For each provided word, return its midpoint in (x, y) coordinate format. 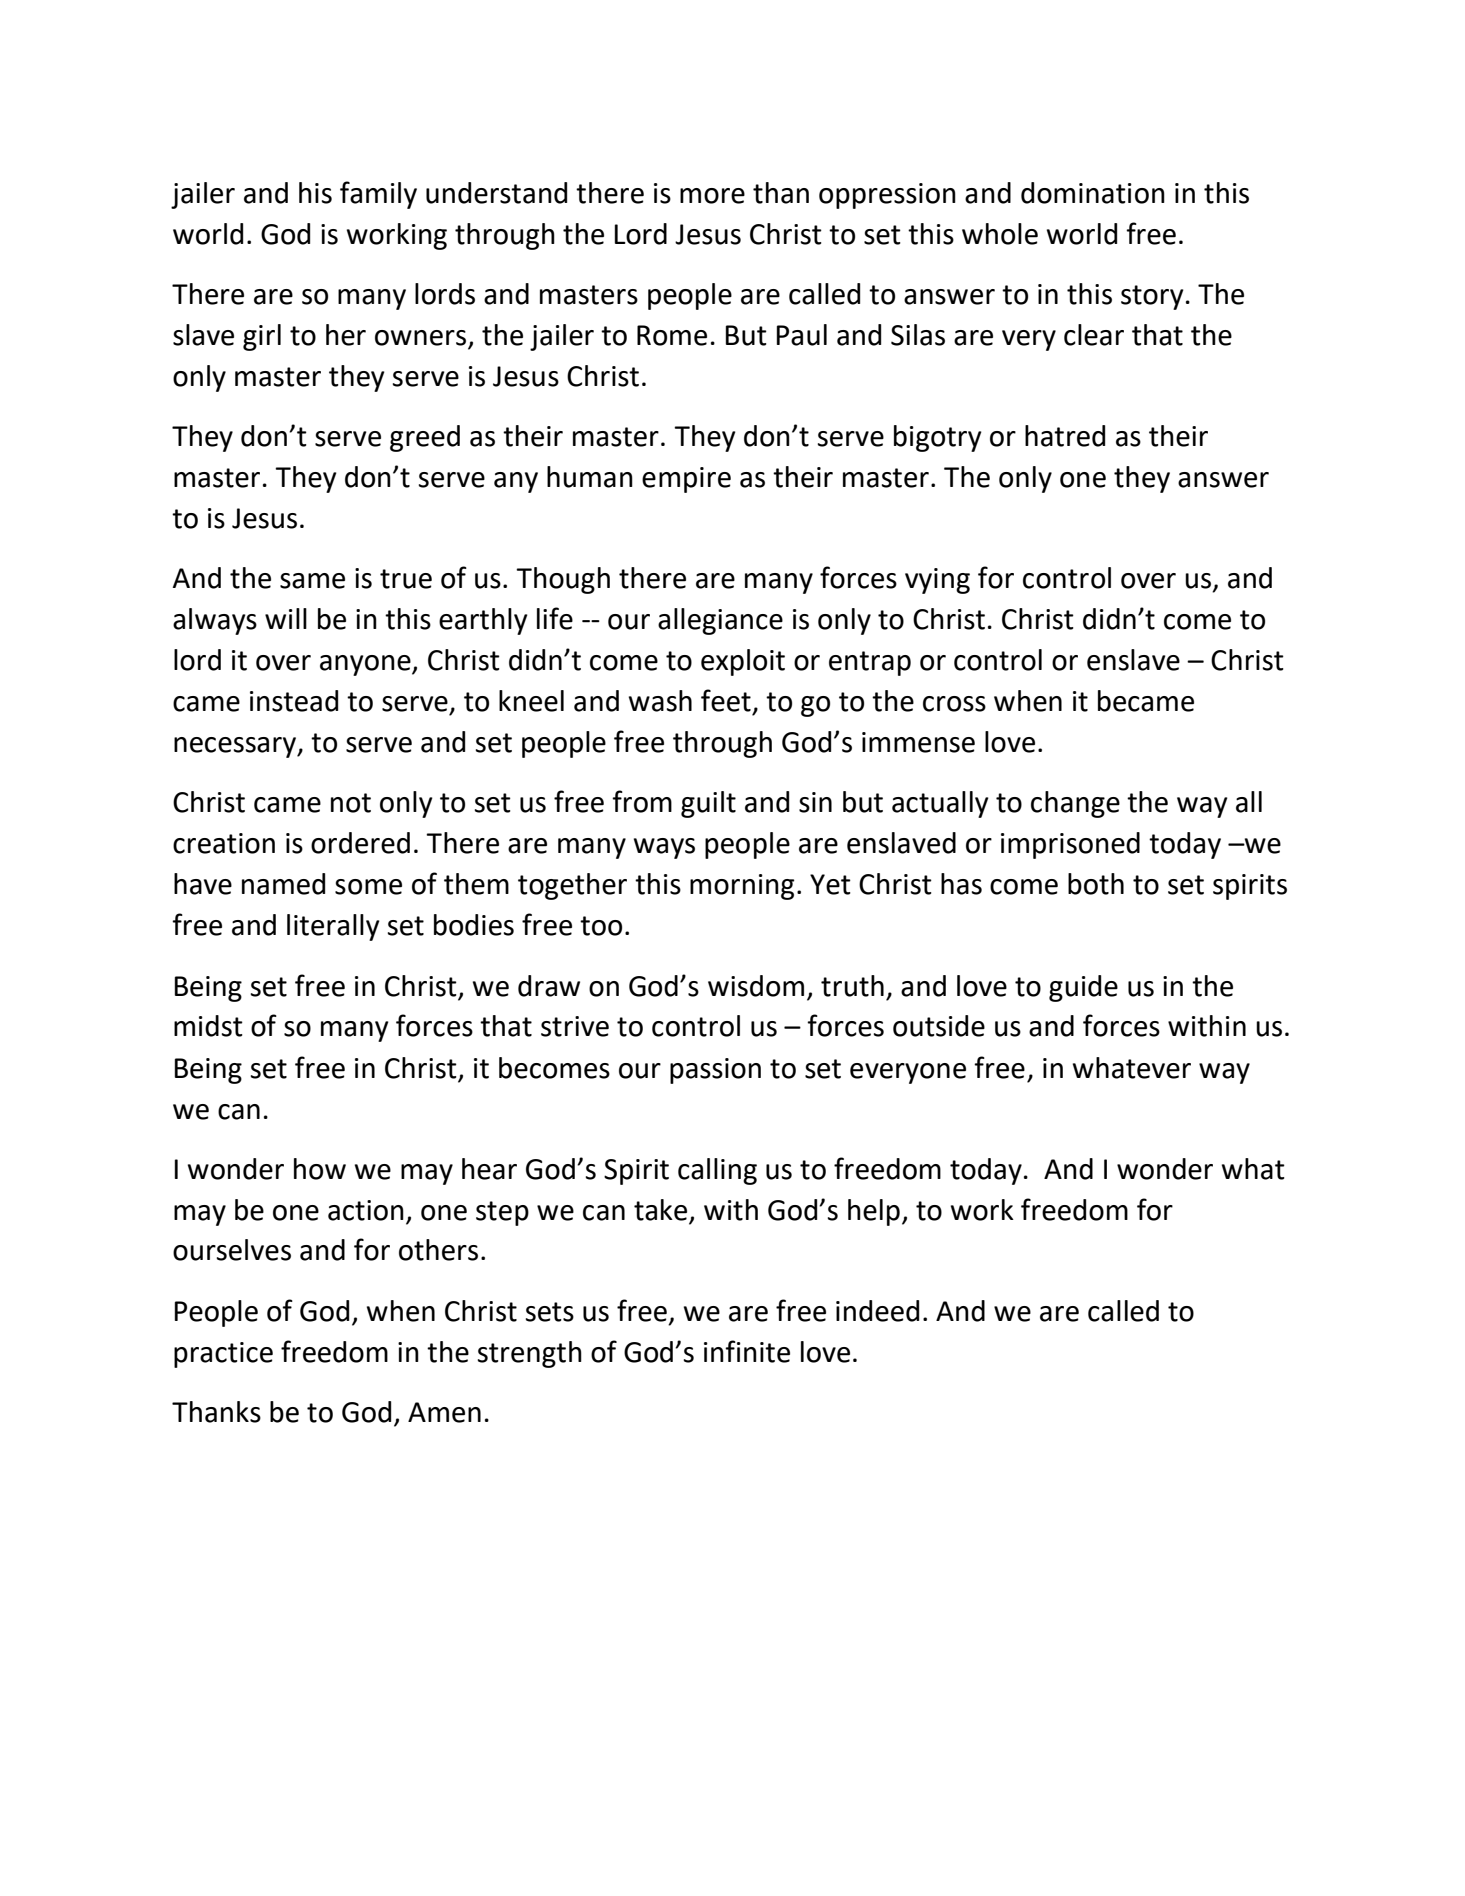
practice (223, 1355)
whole (1000, 234)
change (1075, 804)
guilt (708, 804)
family (378, 195)
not (351, 803)
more (712, 196)
